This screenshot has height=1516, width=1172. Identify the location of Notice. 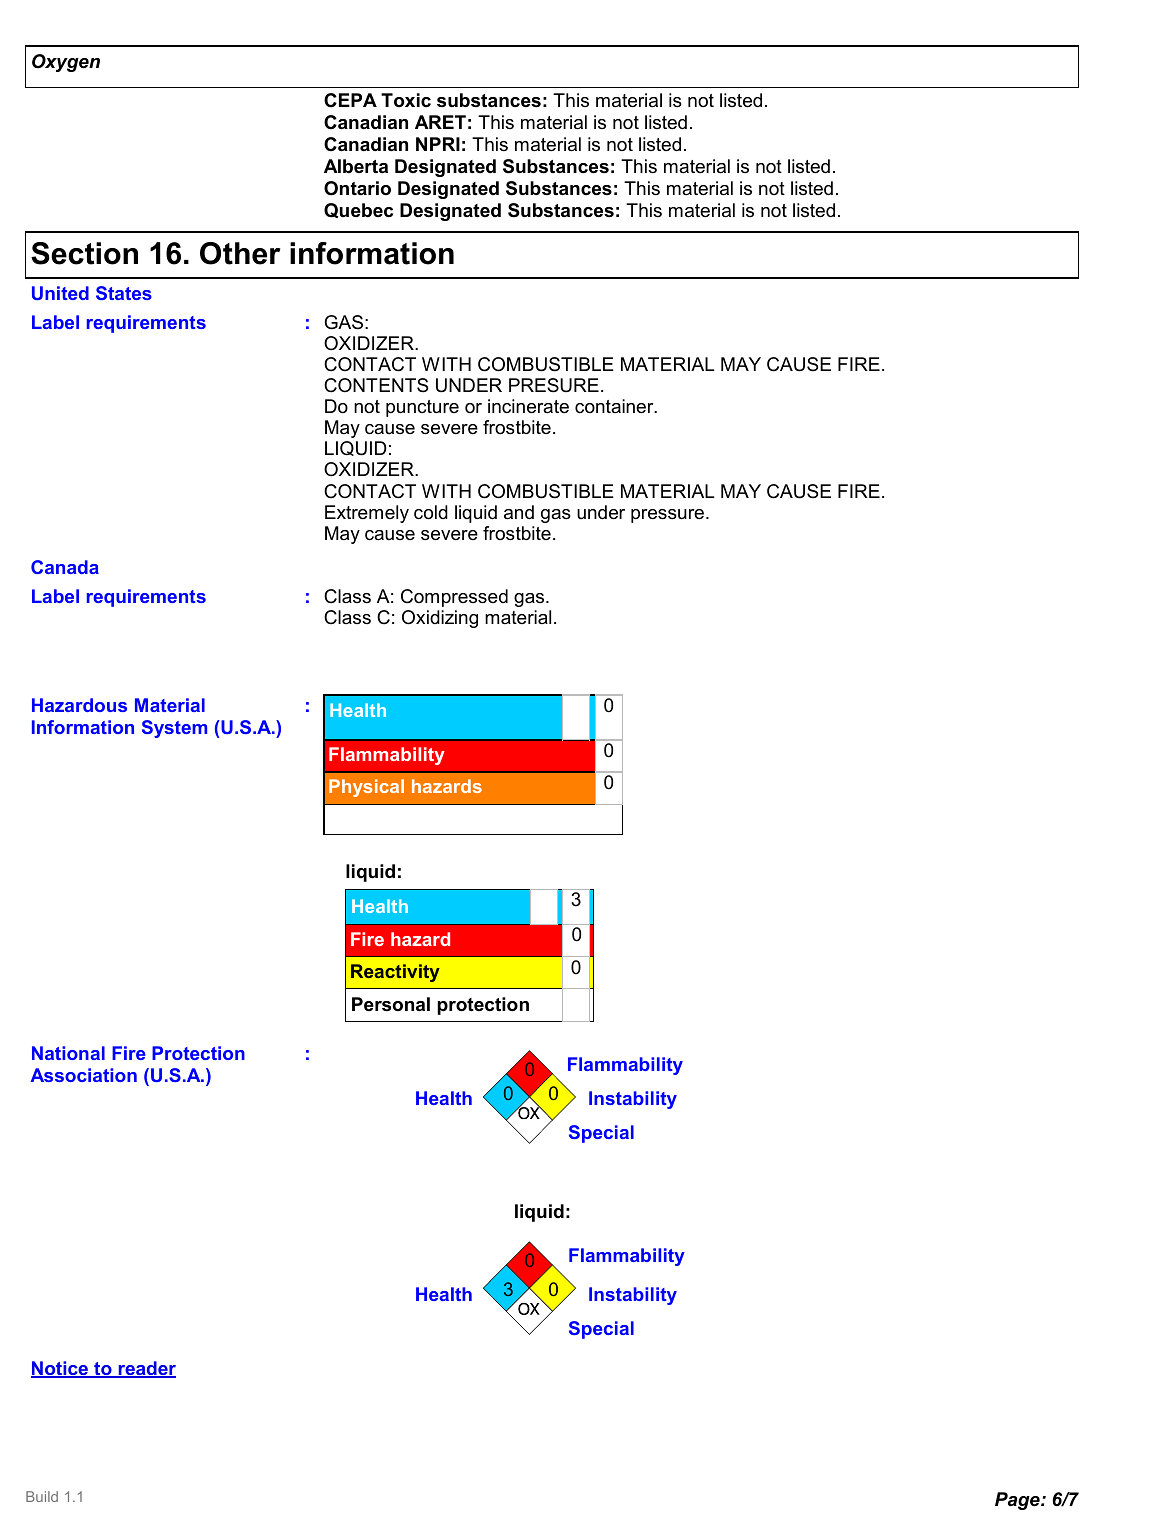
(61, 1369).
